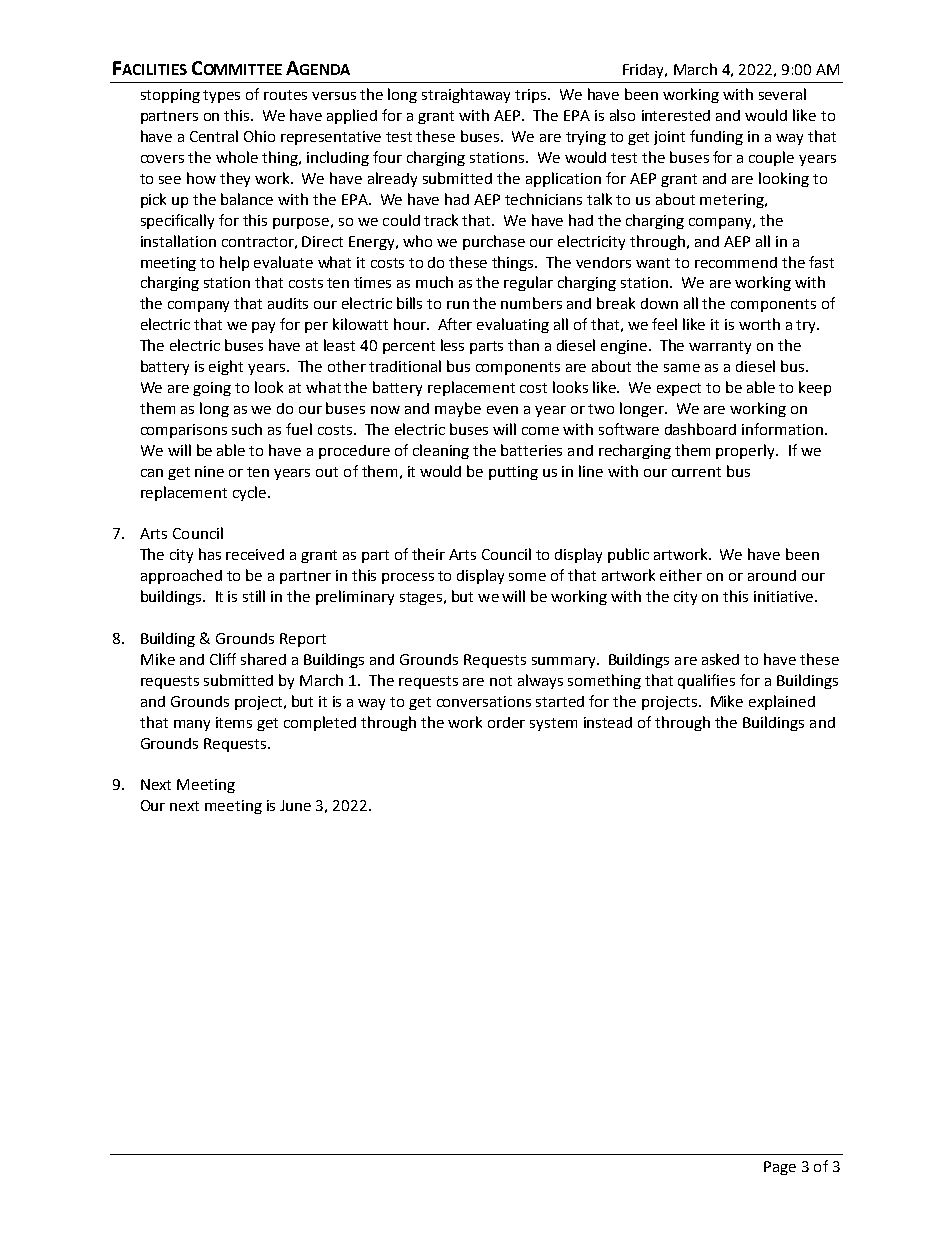  Describe the element at coordinates (780, 1168) in the screenshot. I see `Page` at that location.
